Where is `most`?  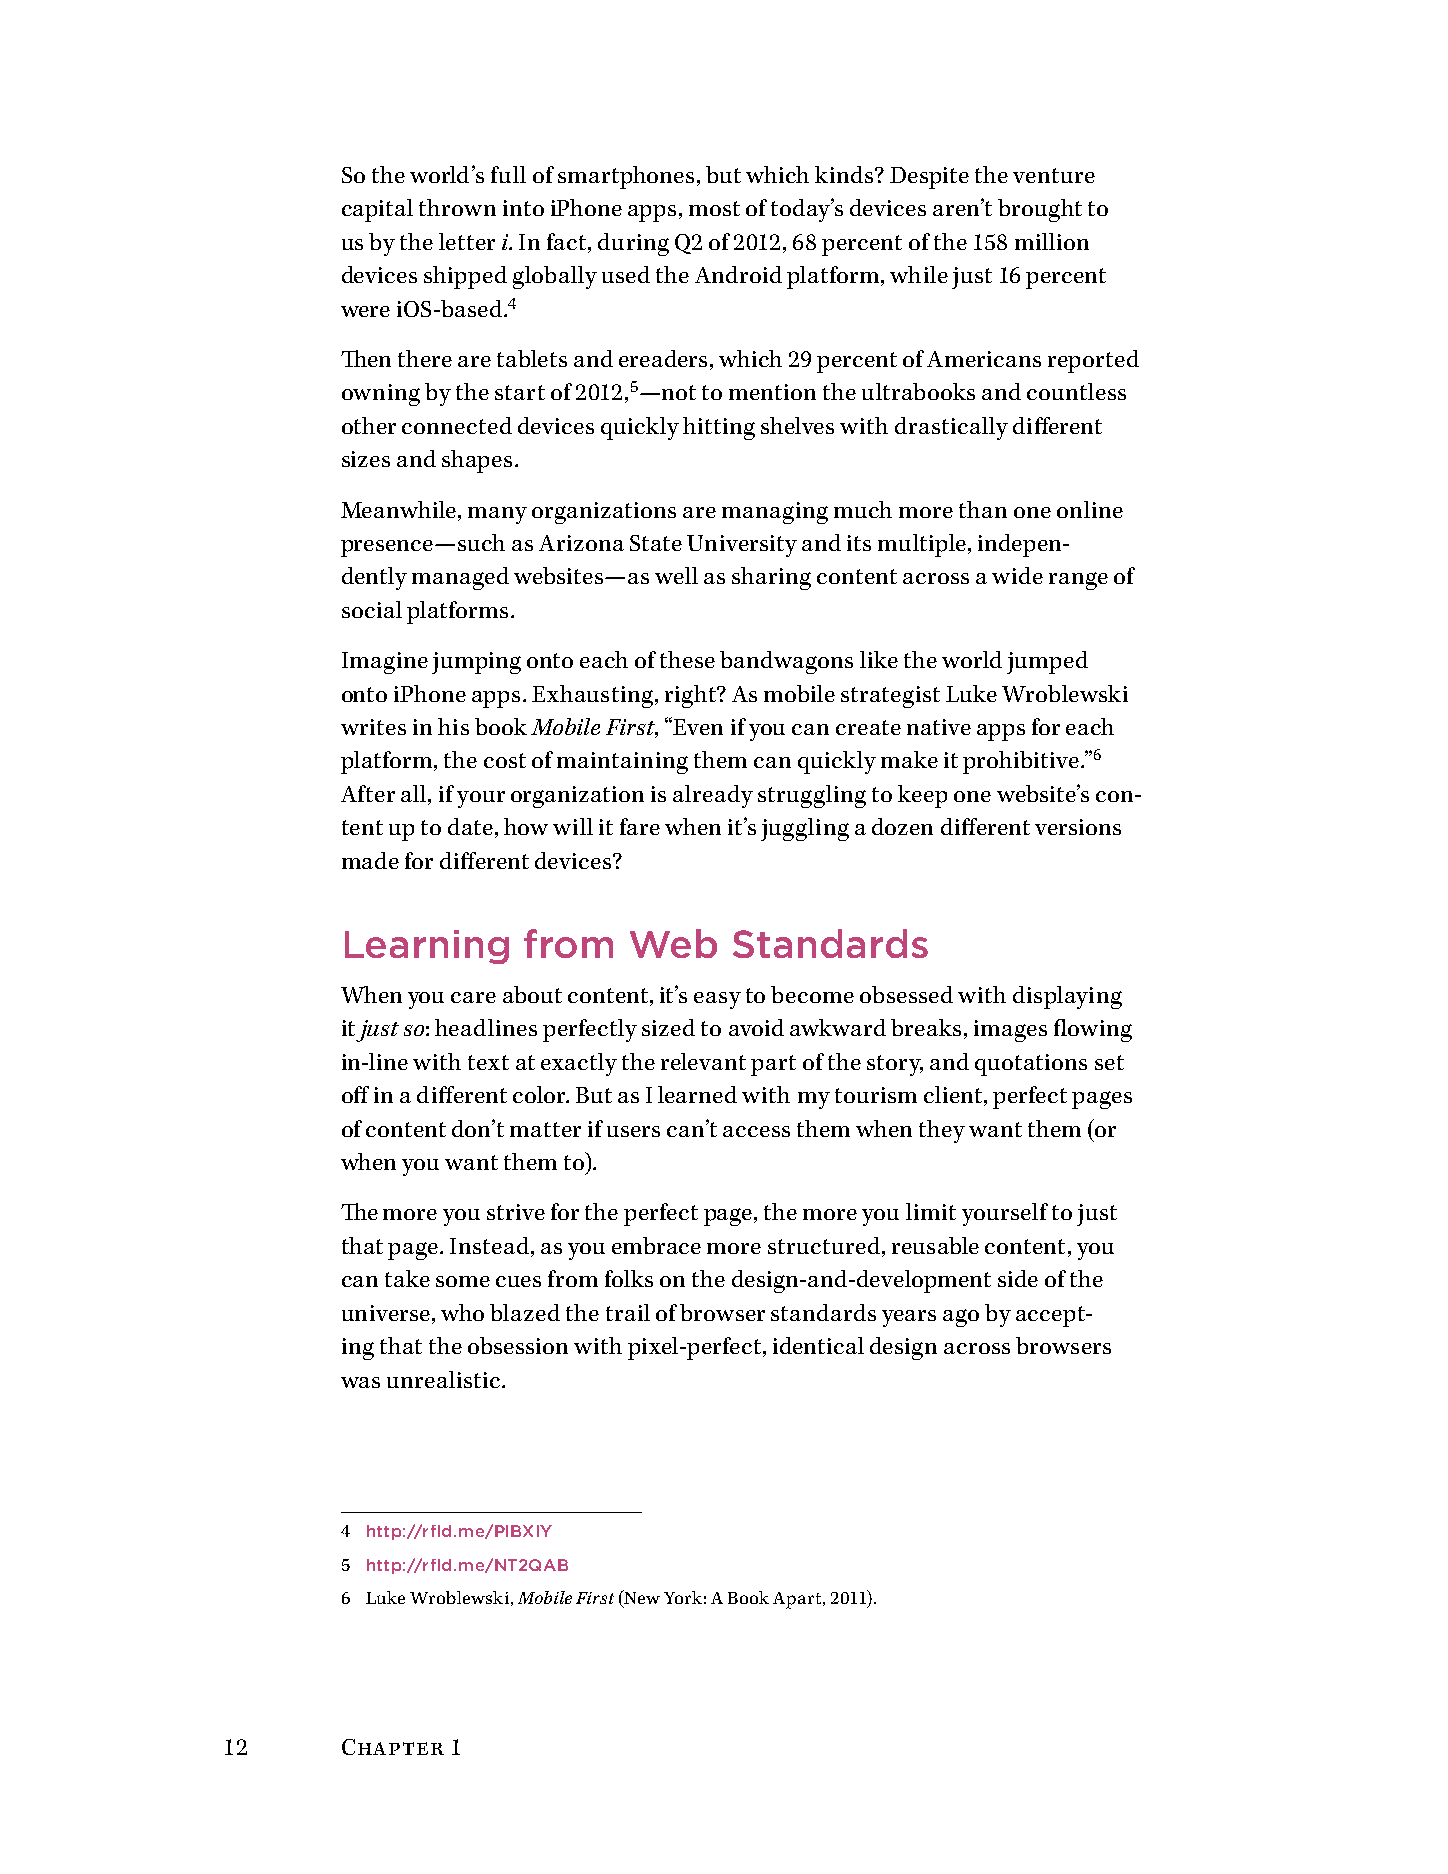
most is located at coordinates (714, 208).
